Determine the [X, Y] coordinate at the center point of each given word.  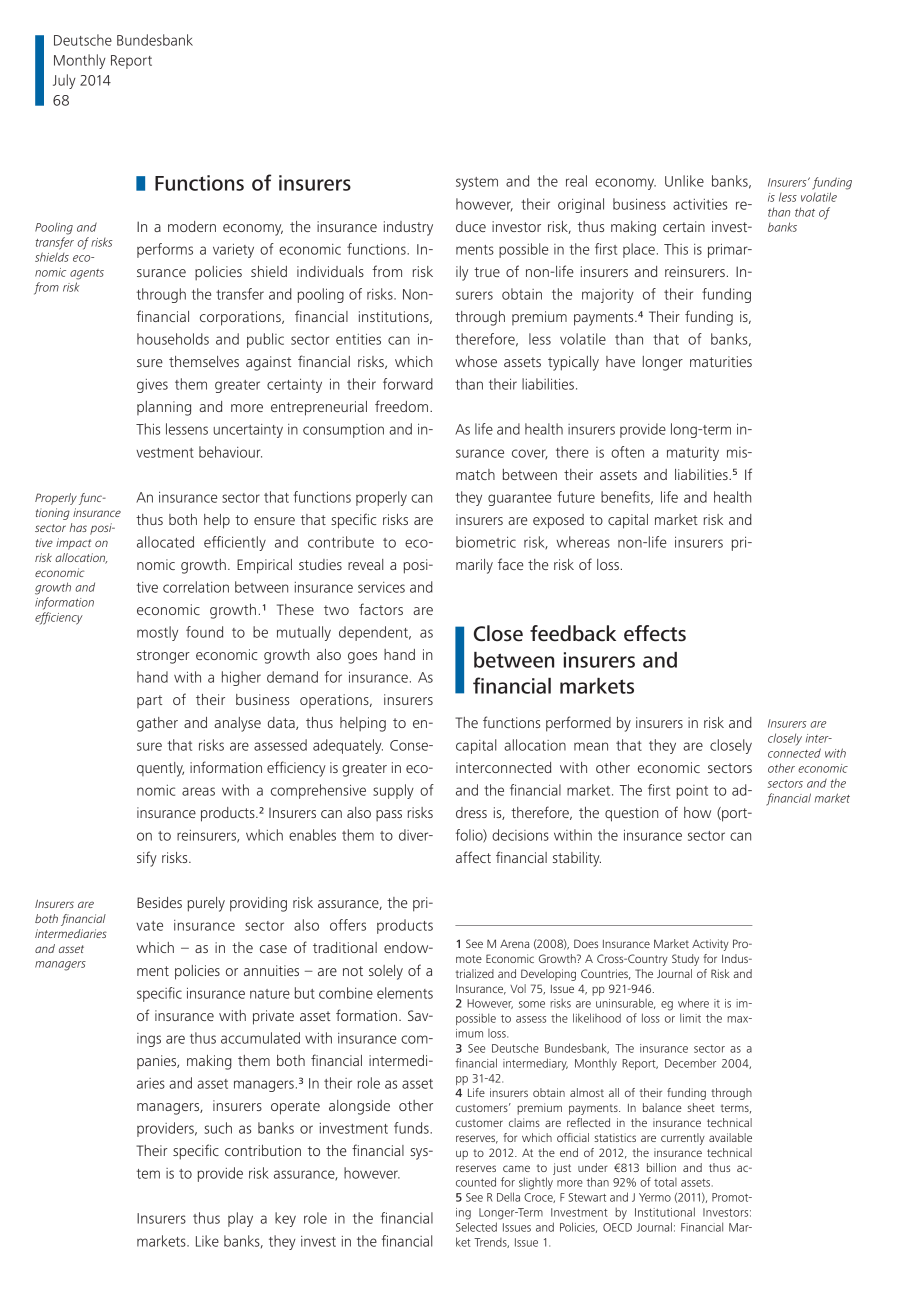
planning [164, 408]
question [631, 814]
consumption [343, 431]
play [240, 1219]
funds [412, 1128]
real [576, 181]
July [64, 81]
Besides [159, 902]
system [477, 183]
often [627, 452]
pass [389, 815]
